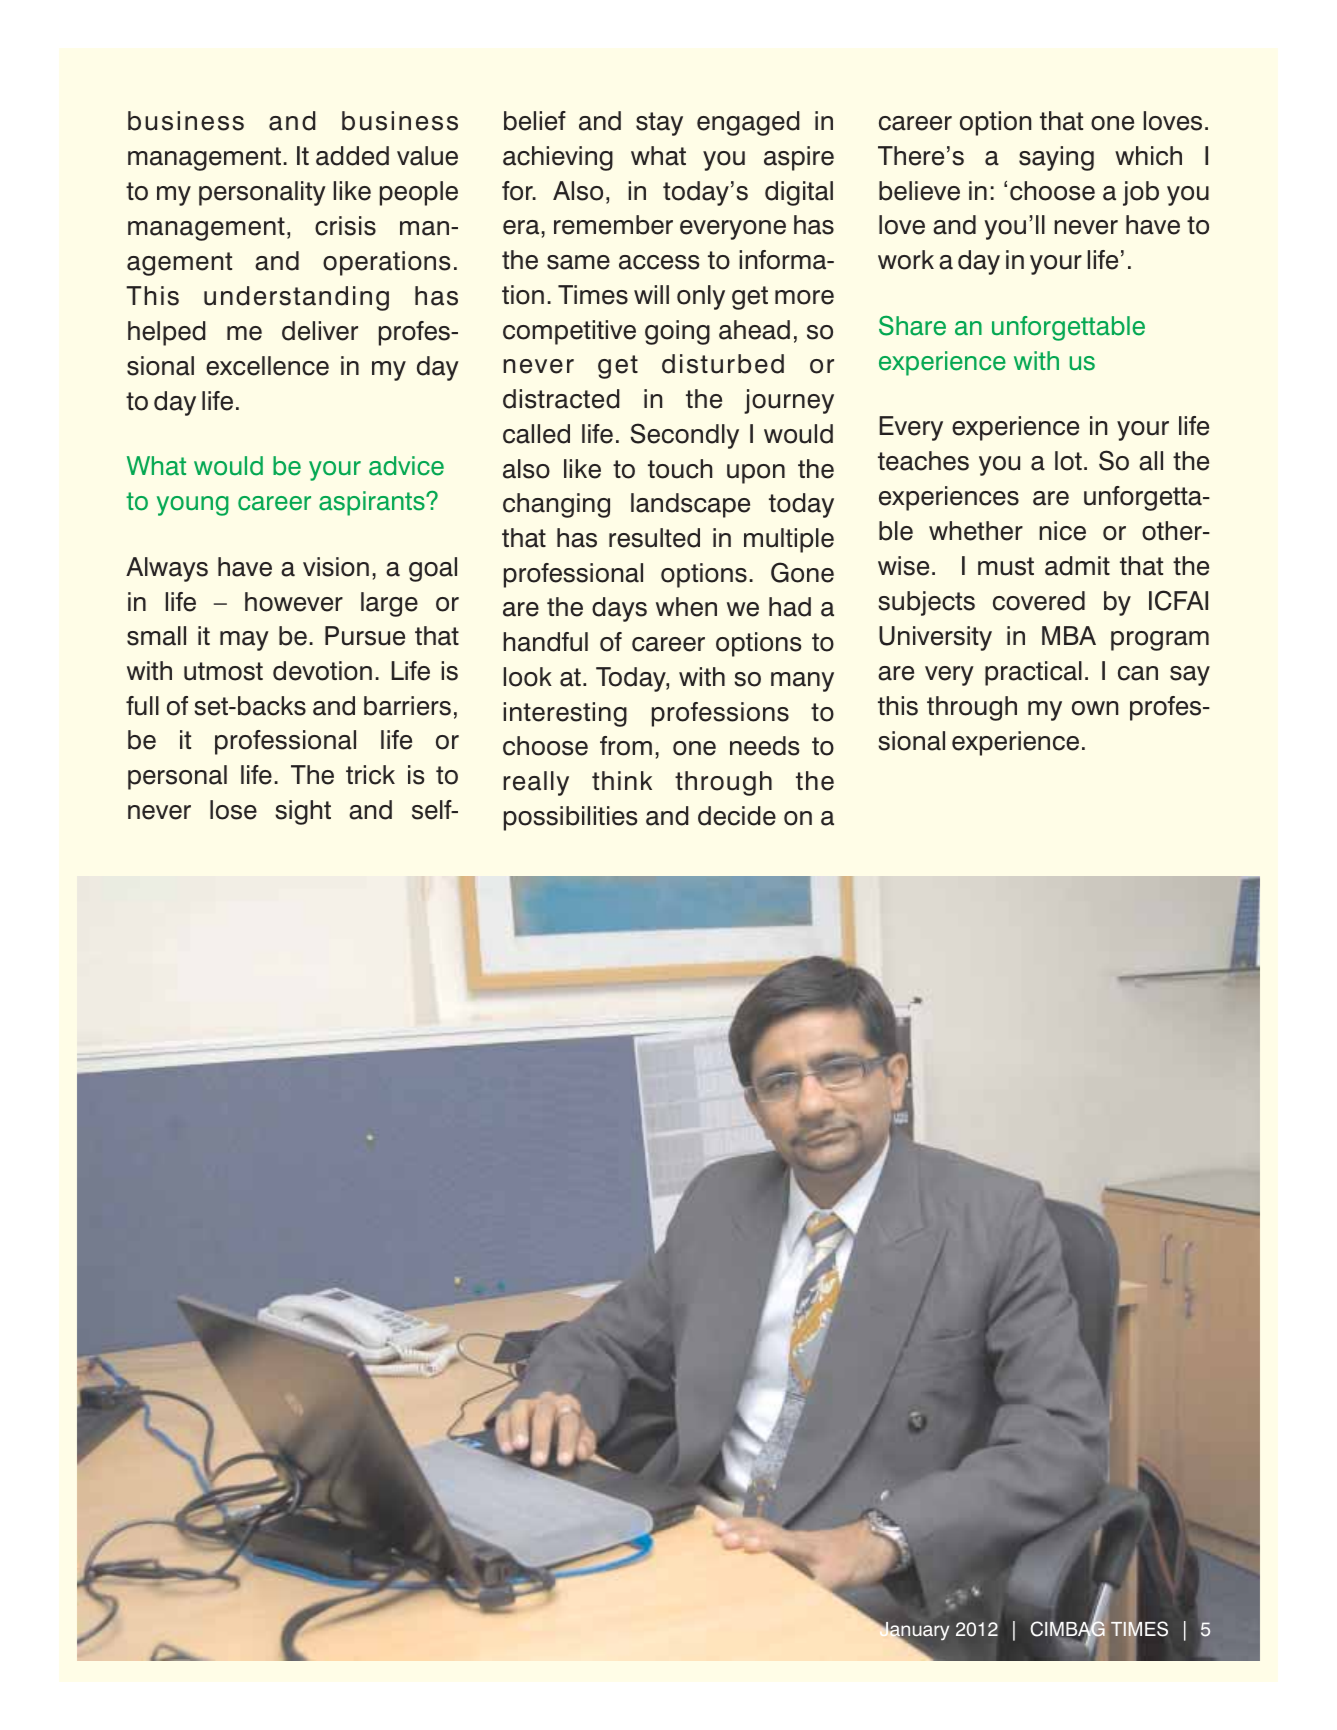 Image resolution: width=1337 pixels, height=1730 pixels. Describe the element at coordinates (659, 124) in the document. I see `stay` at that location.
